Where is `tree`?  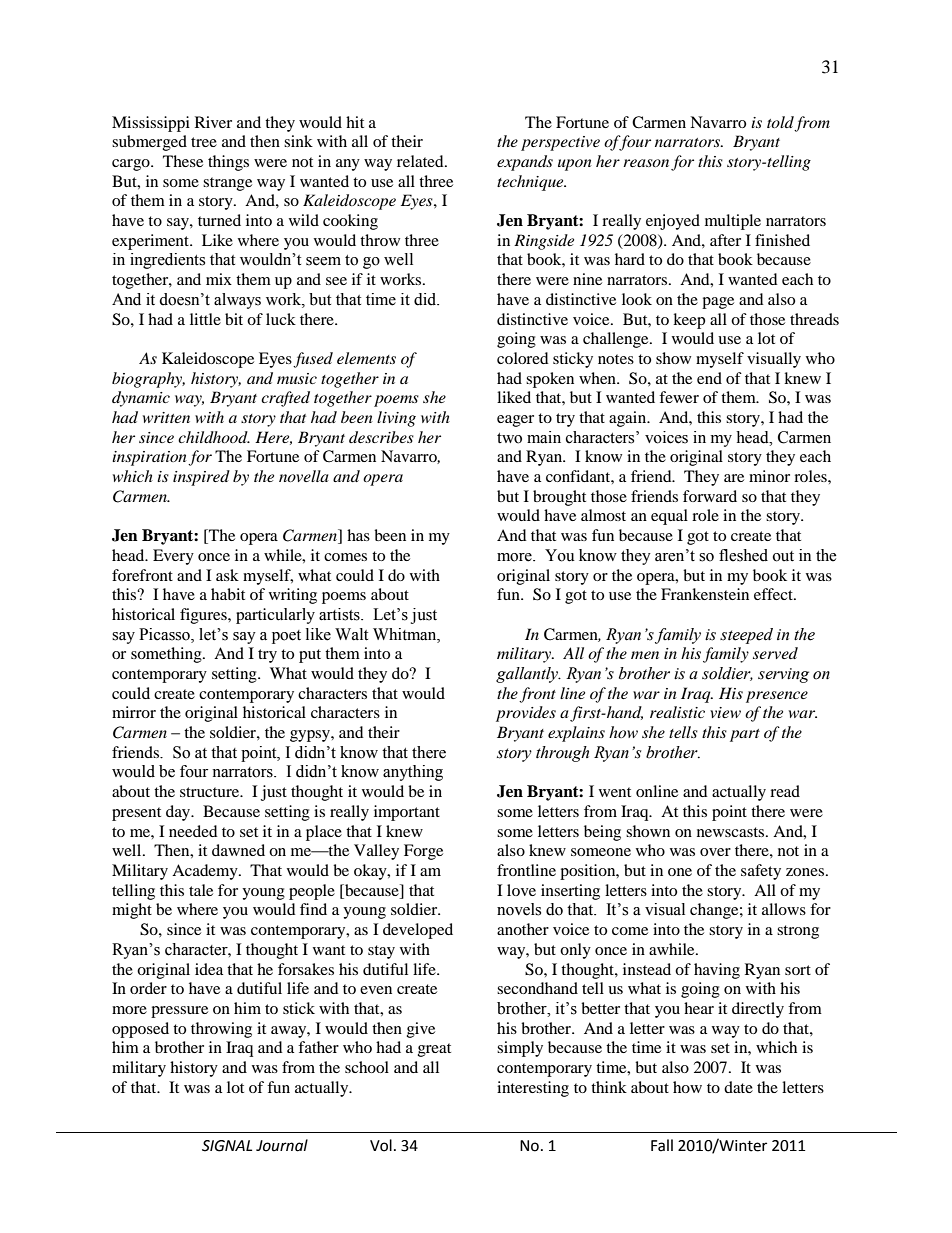
tree is located at coordinates (204, 142).
